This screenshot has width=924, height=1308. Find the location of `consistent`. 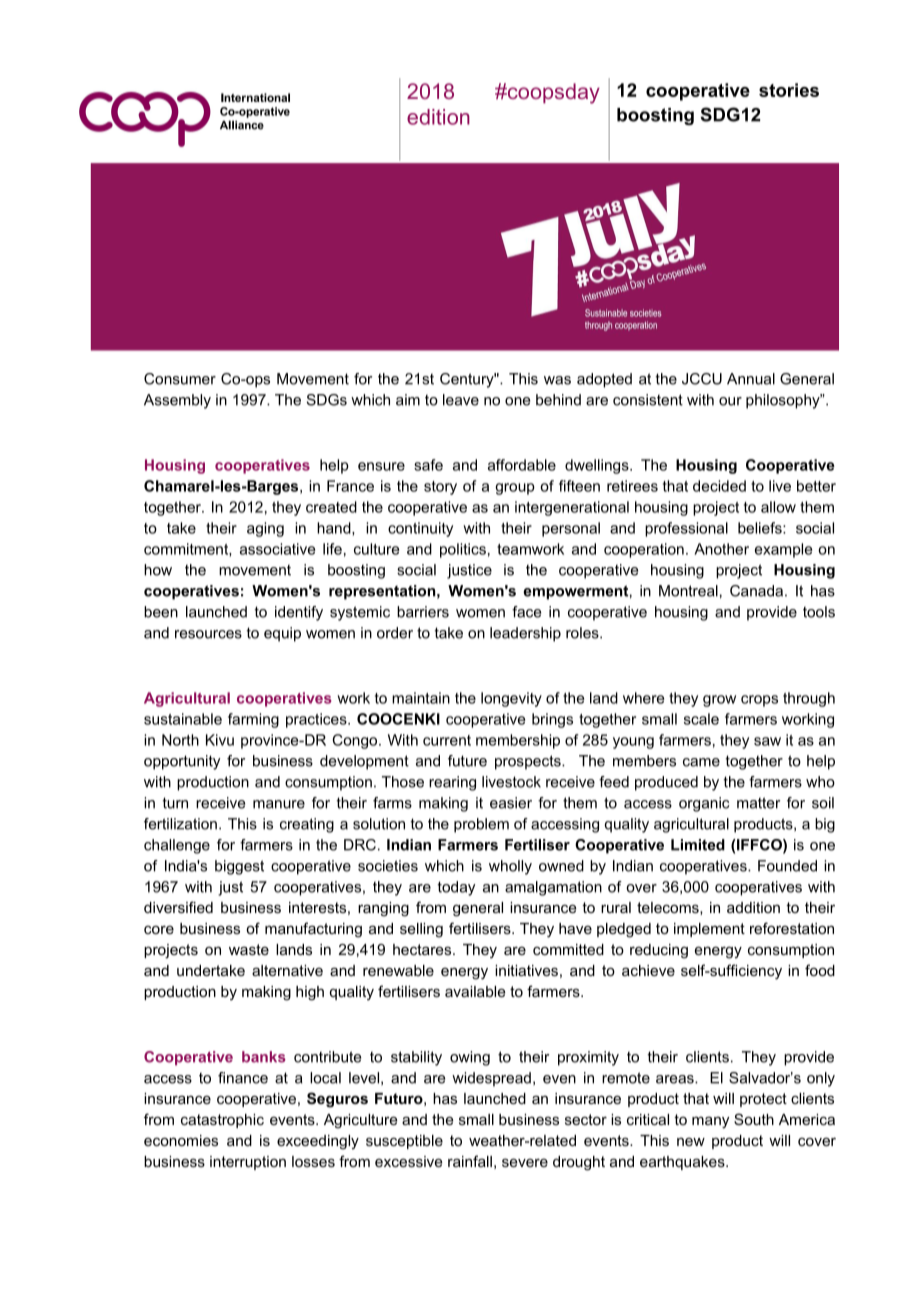

consistent is located at coordinates (648, 400).
